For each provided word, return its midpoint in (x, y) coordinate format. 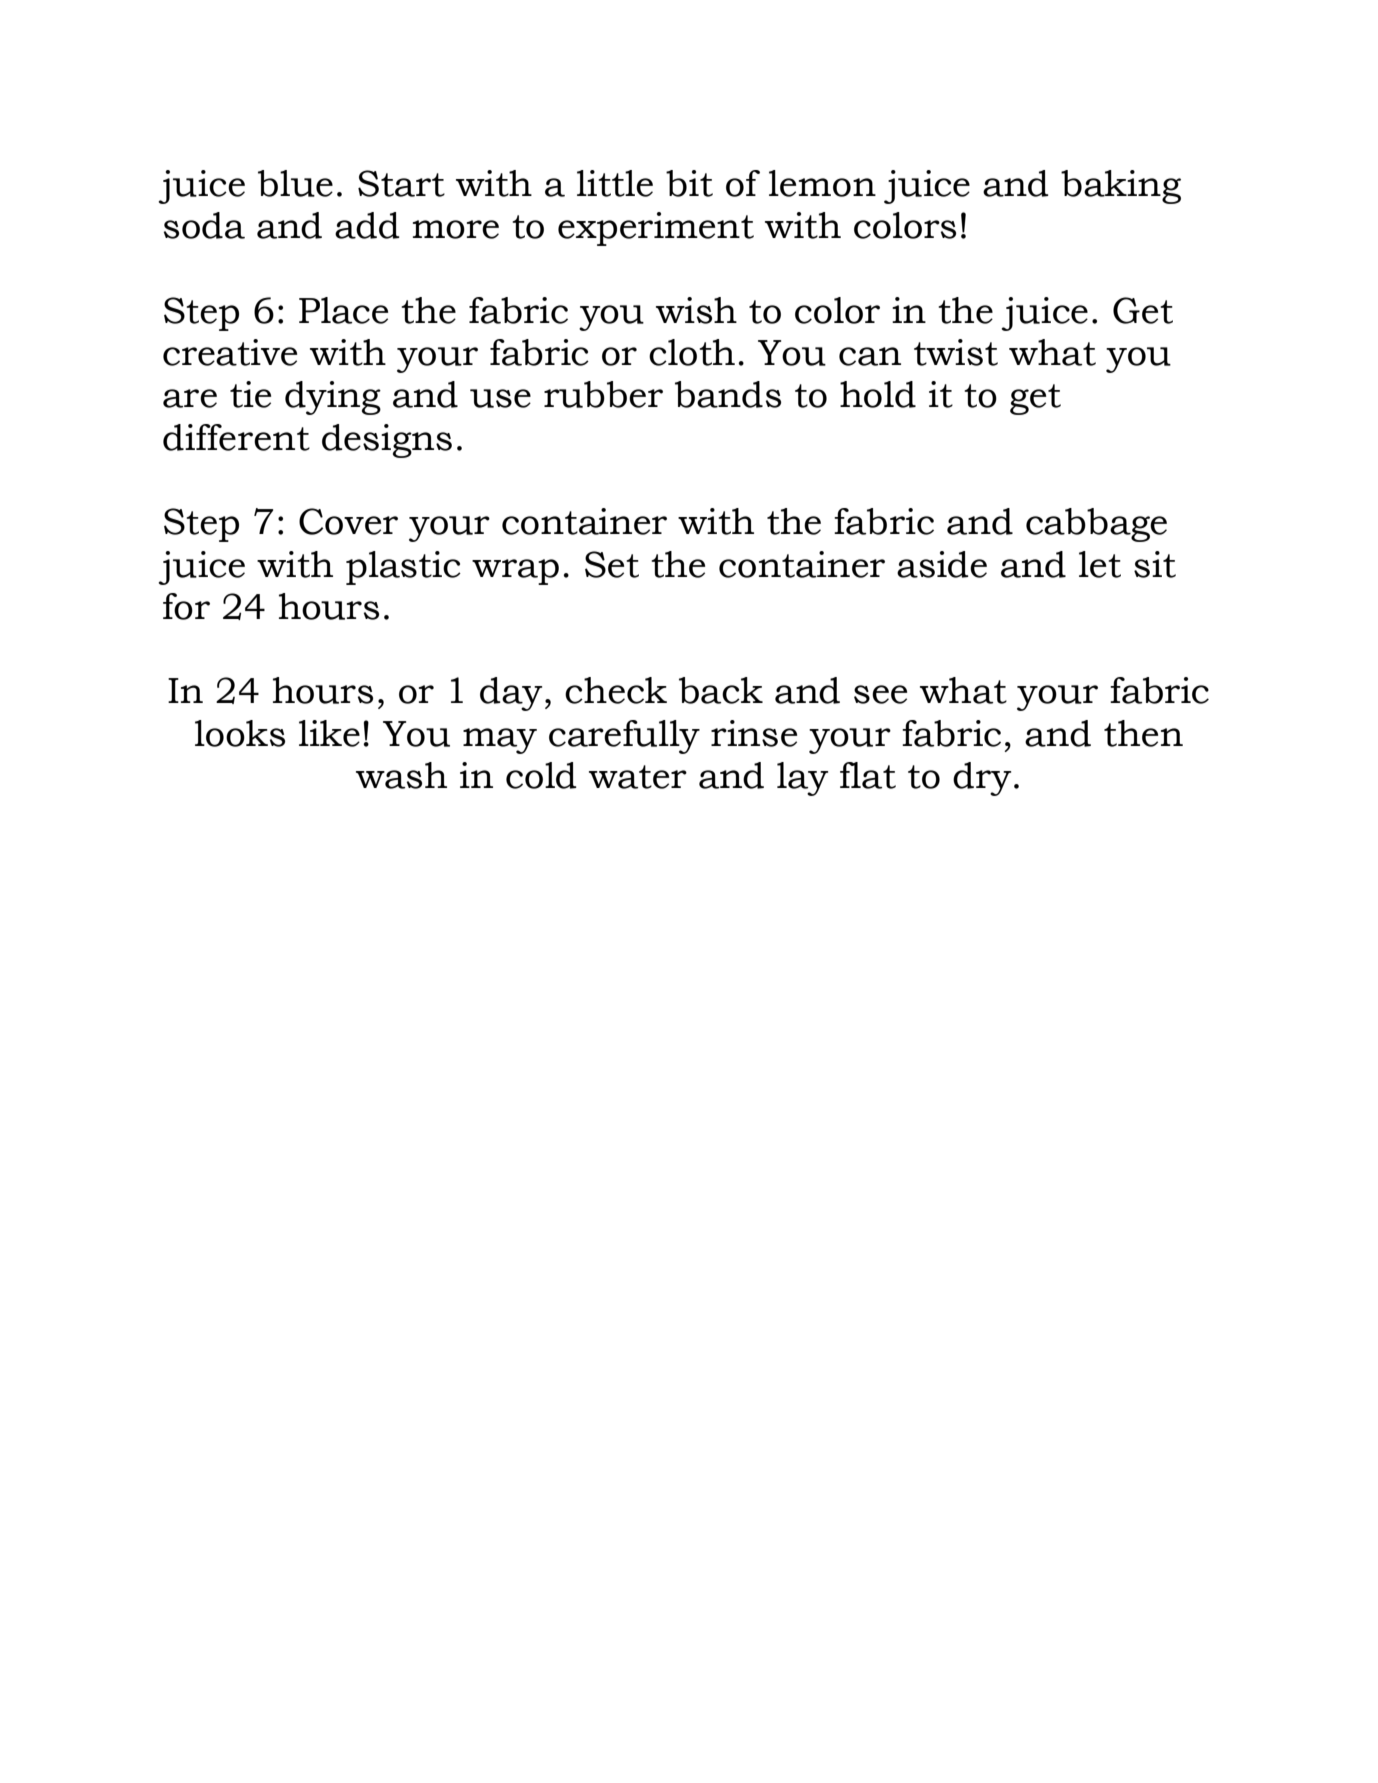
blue (295, 183)
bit (689, 183)
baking (1121, 187)
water (638, 777)
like (329, 733)
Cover (348, 521)
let (1100, 564)
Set (612, 564)
